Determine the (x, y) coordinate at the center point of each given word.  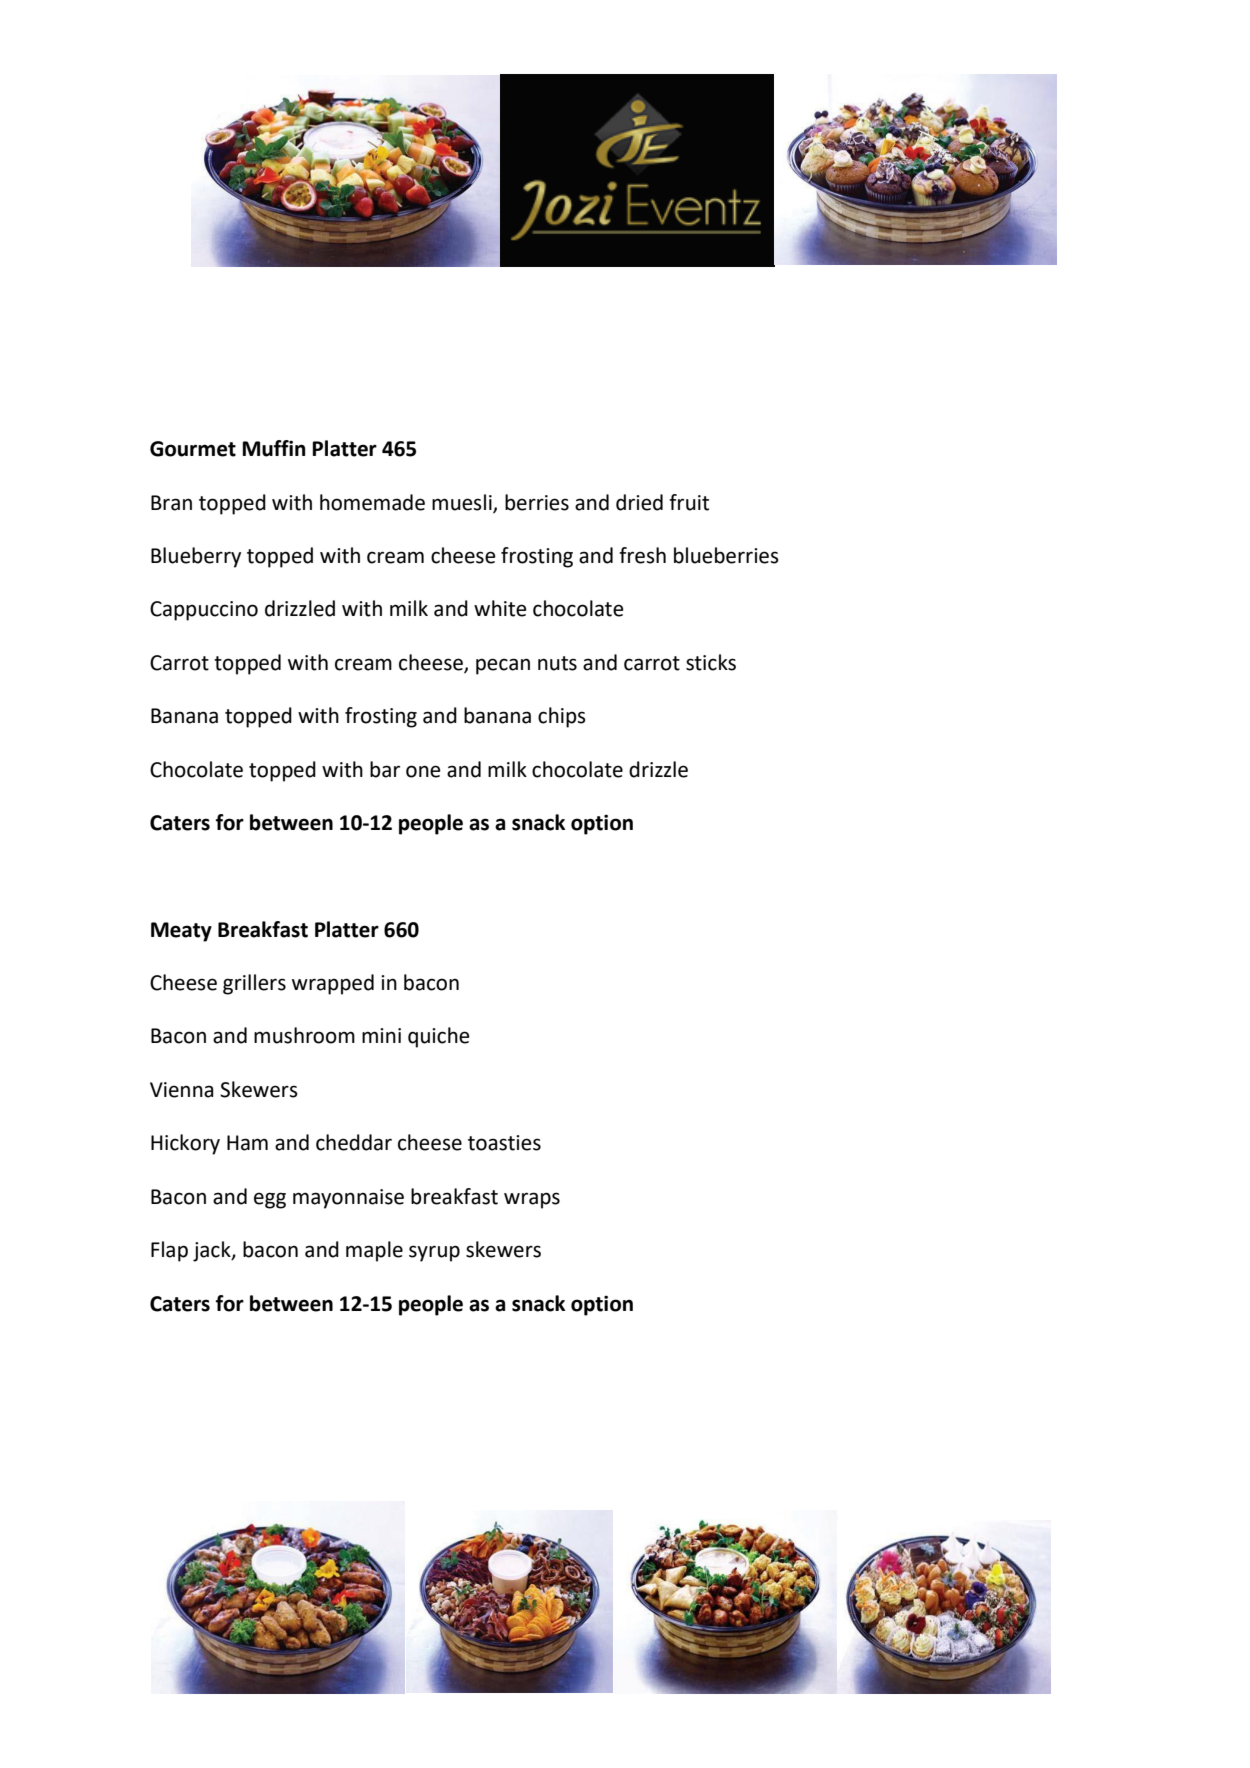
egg (270, 1200)
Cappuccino (204, 611)
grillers (254, 984)
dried (639, 502)
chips (562, 717)
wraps (532, 1200)
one (423, 771)
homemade (372, 502)
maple (374, 1251)
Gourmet (193, 449)
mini (381, 1035)
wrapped (333, 984)
